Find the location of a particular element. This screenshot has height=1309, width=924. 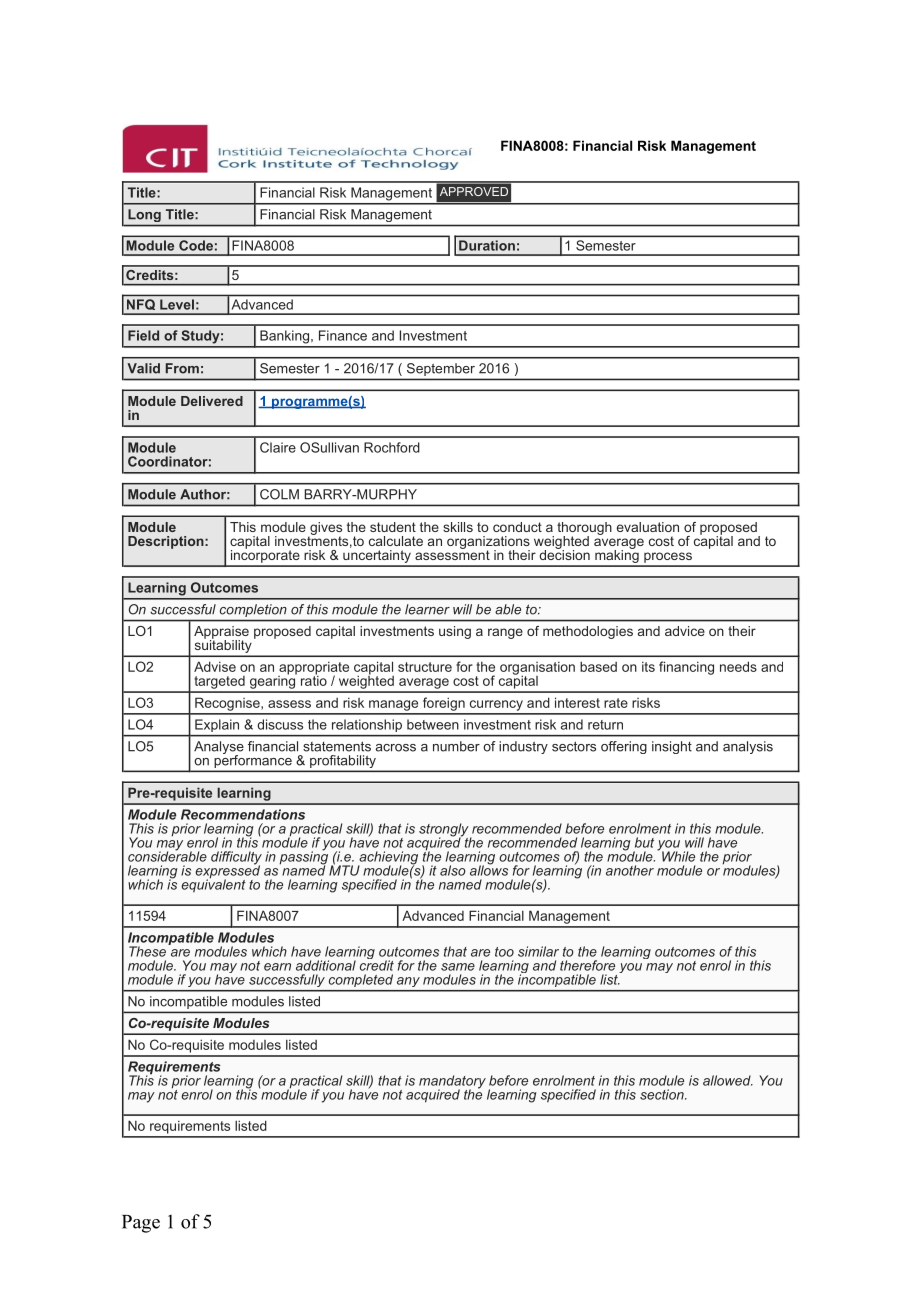

insight is located at coordinates (672, 747).
